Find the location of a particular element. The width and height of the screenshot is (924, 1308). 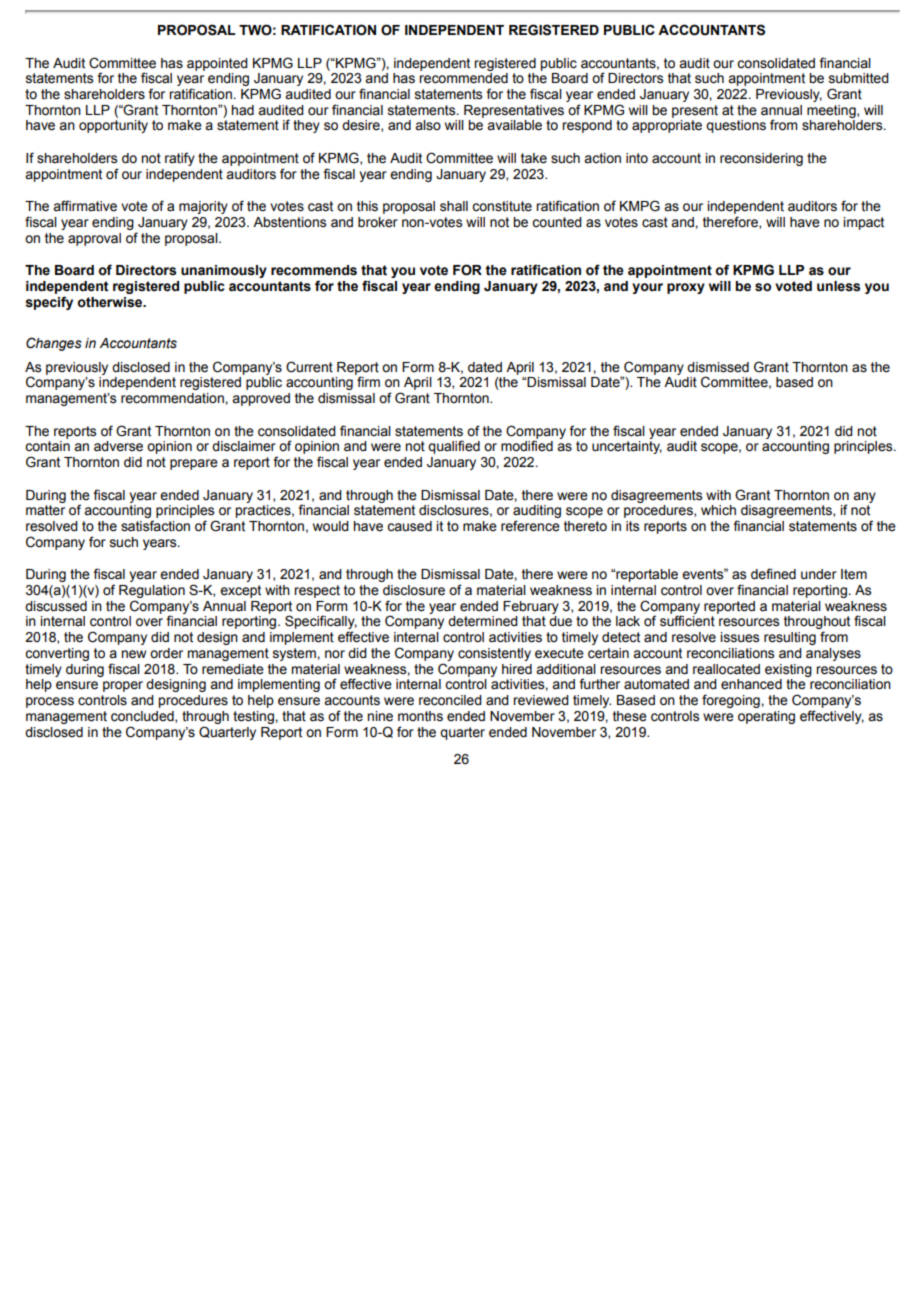

adverse is located at coordinates (118, 446).
